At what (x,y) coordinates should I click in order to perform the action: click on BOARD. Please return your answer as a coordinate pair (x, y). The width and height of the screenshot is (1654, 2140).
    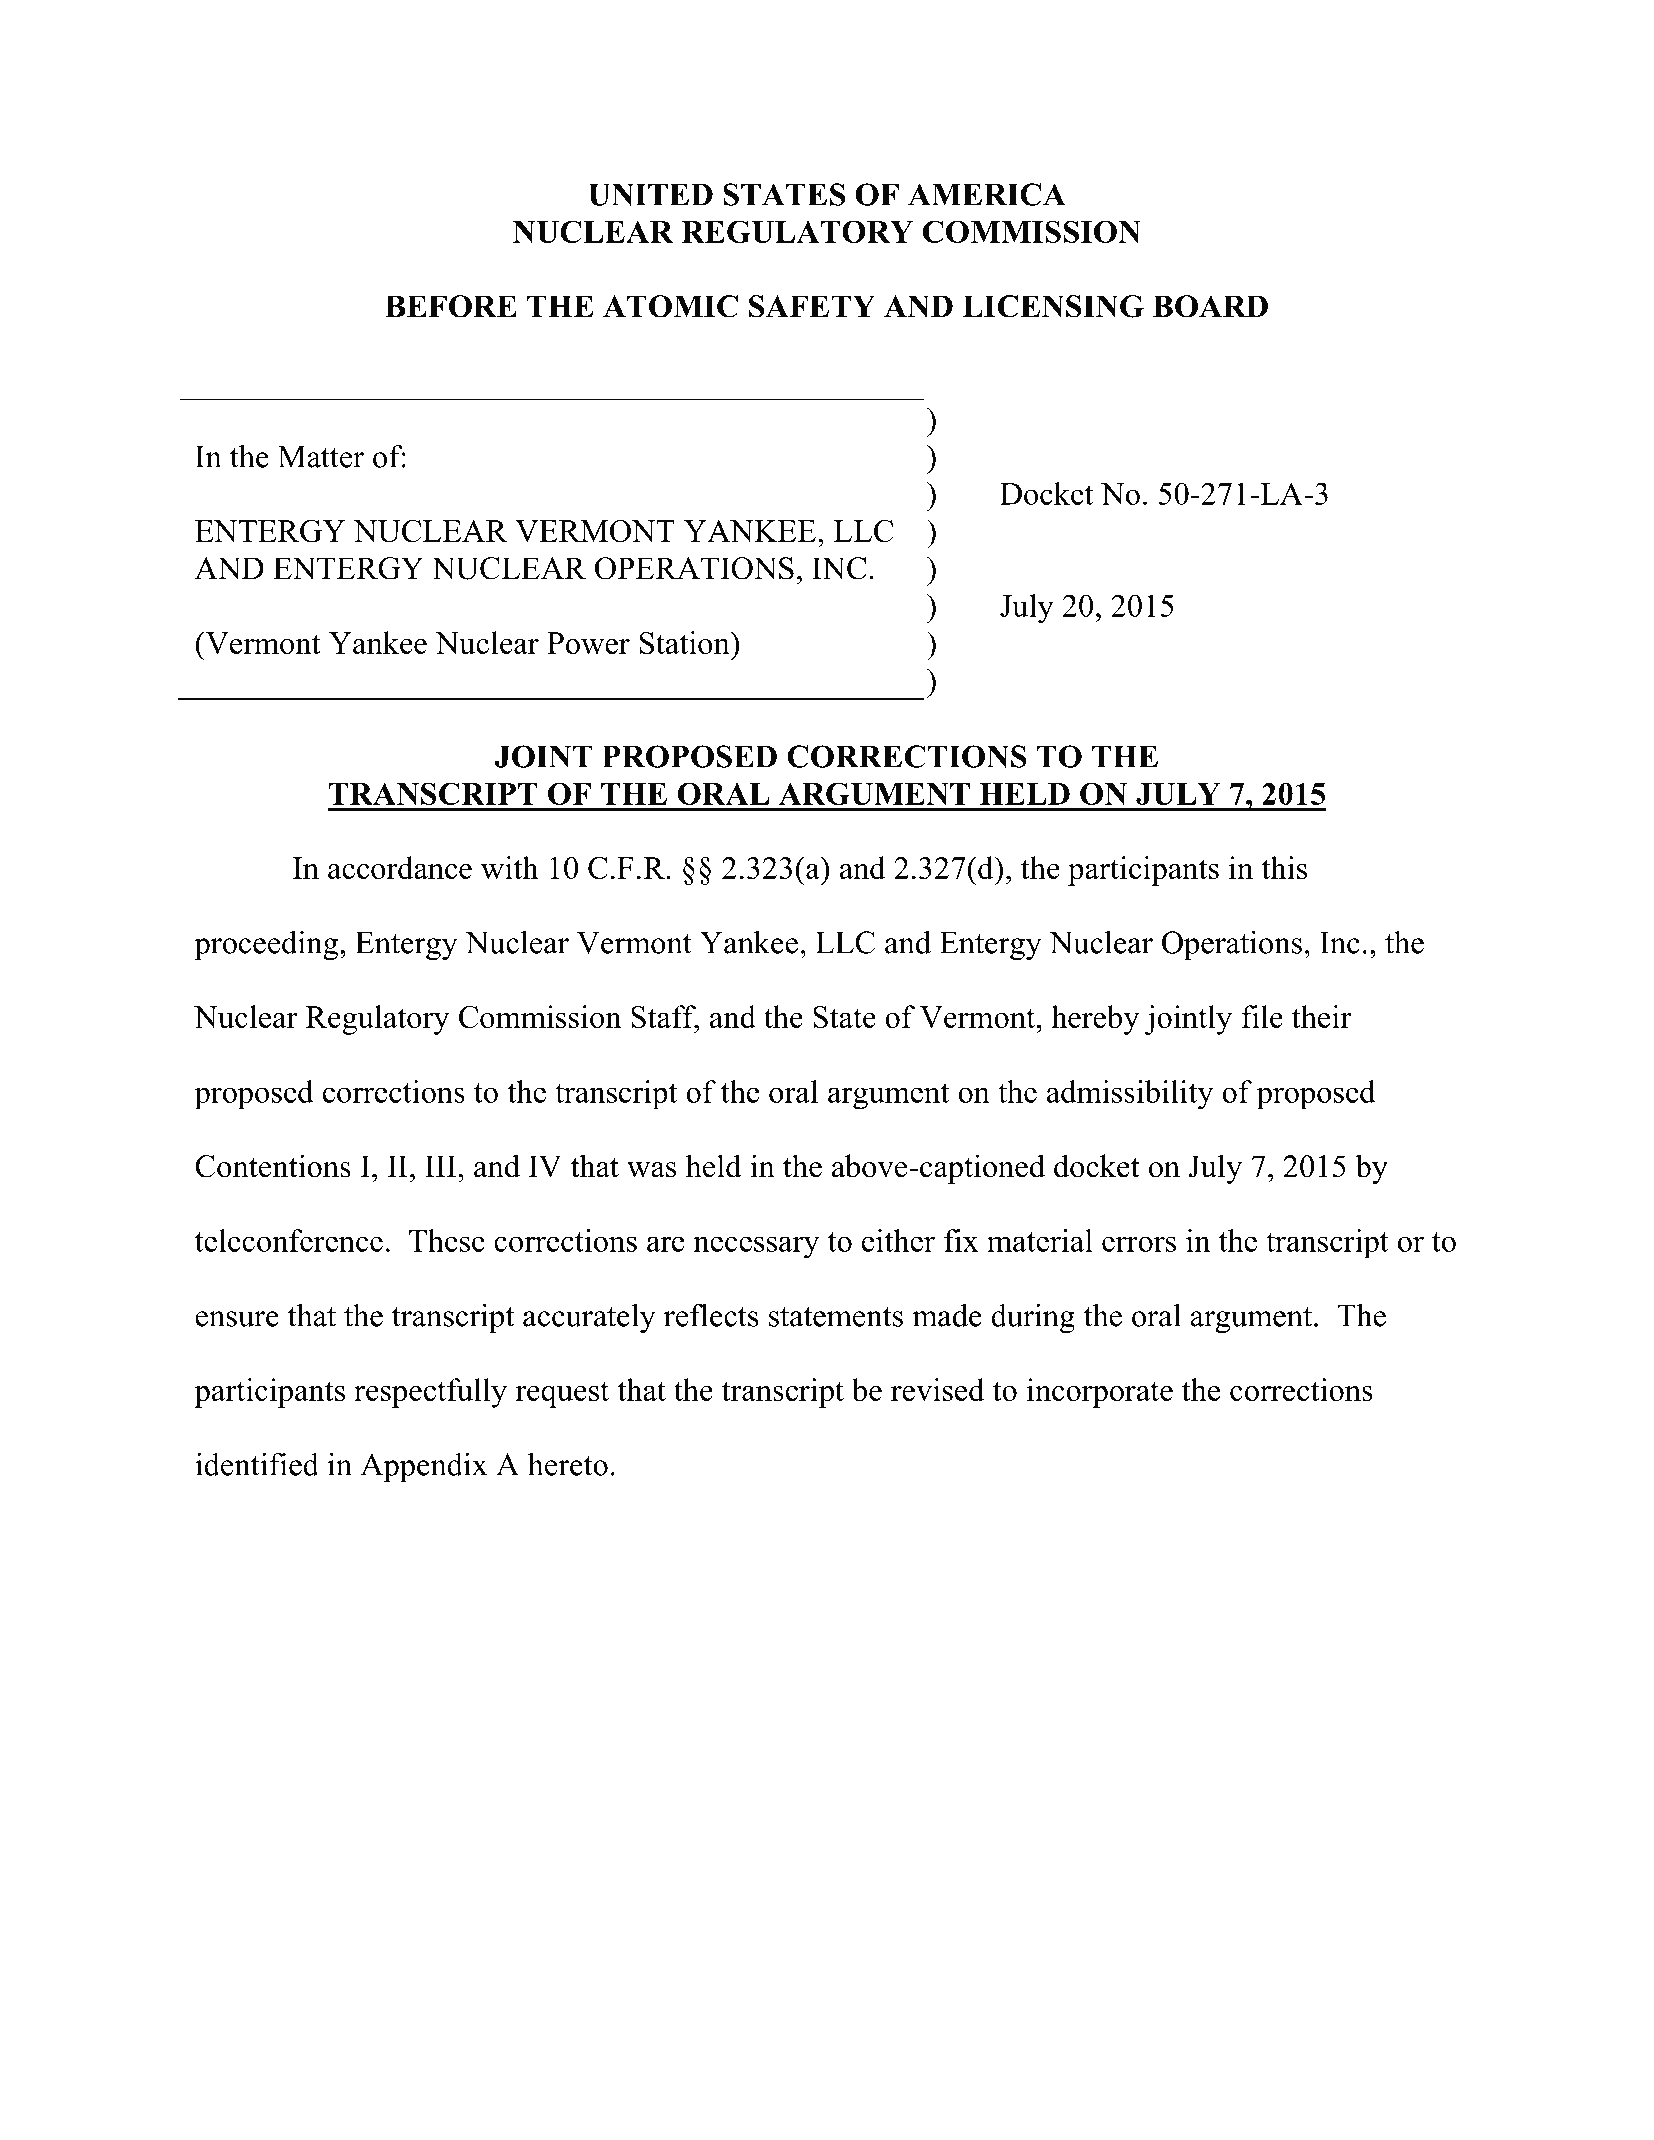
    Looking at the image, I should click on (1210, 306).
